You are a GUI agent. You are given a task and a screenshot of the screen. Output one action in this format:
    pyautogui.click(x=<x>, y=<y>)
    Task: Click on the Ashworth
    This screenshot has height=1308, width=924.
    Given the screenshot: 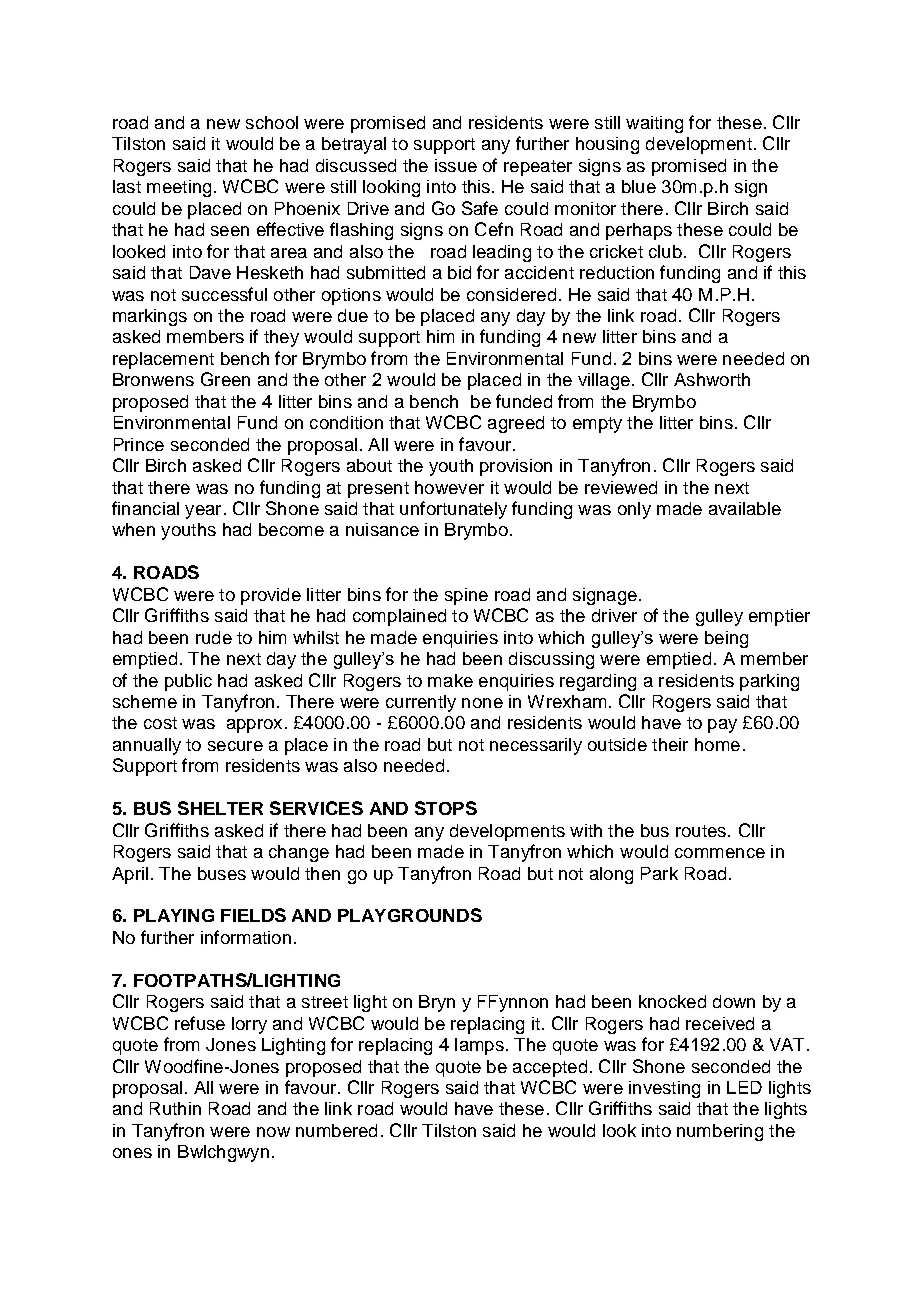 What is the action you would take?
    pyautogui.click(x=712, y=379)
